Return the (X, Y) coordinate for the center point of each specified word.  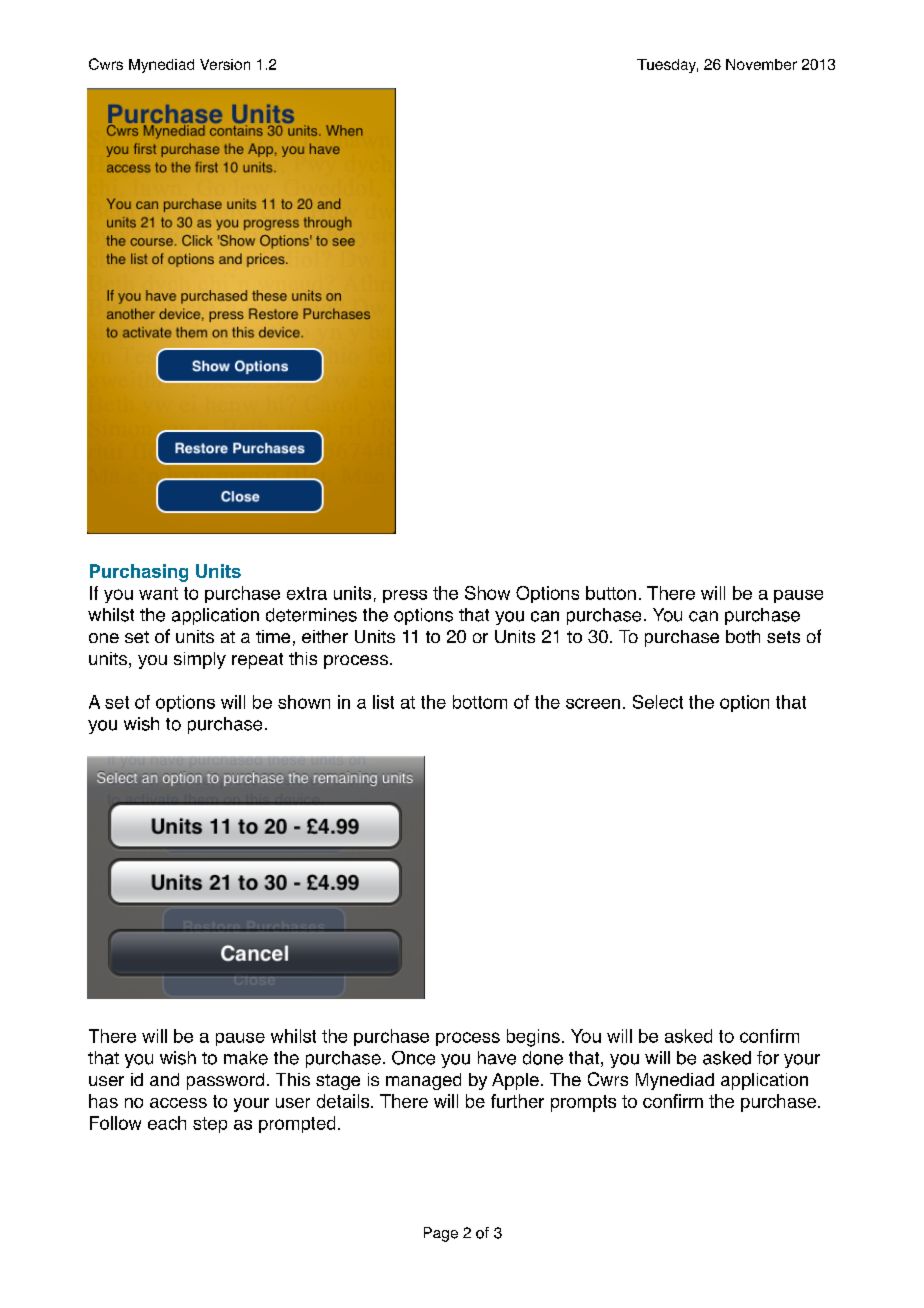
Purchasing (139, 573)
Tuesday (667, 66)
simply (200, 660)
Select (658, 702)
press (405, 596)
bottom (480, 702)
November (761, 64)
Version (225, 64)
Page (441, 1234)
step (210, 1125)
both (743, 636)
